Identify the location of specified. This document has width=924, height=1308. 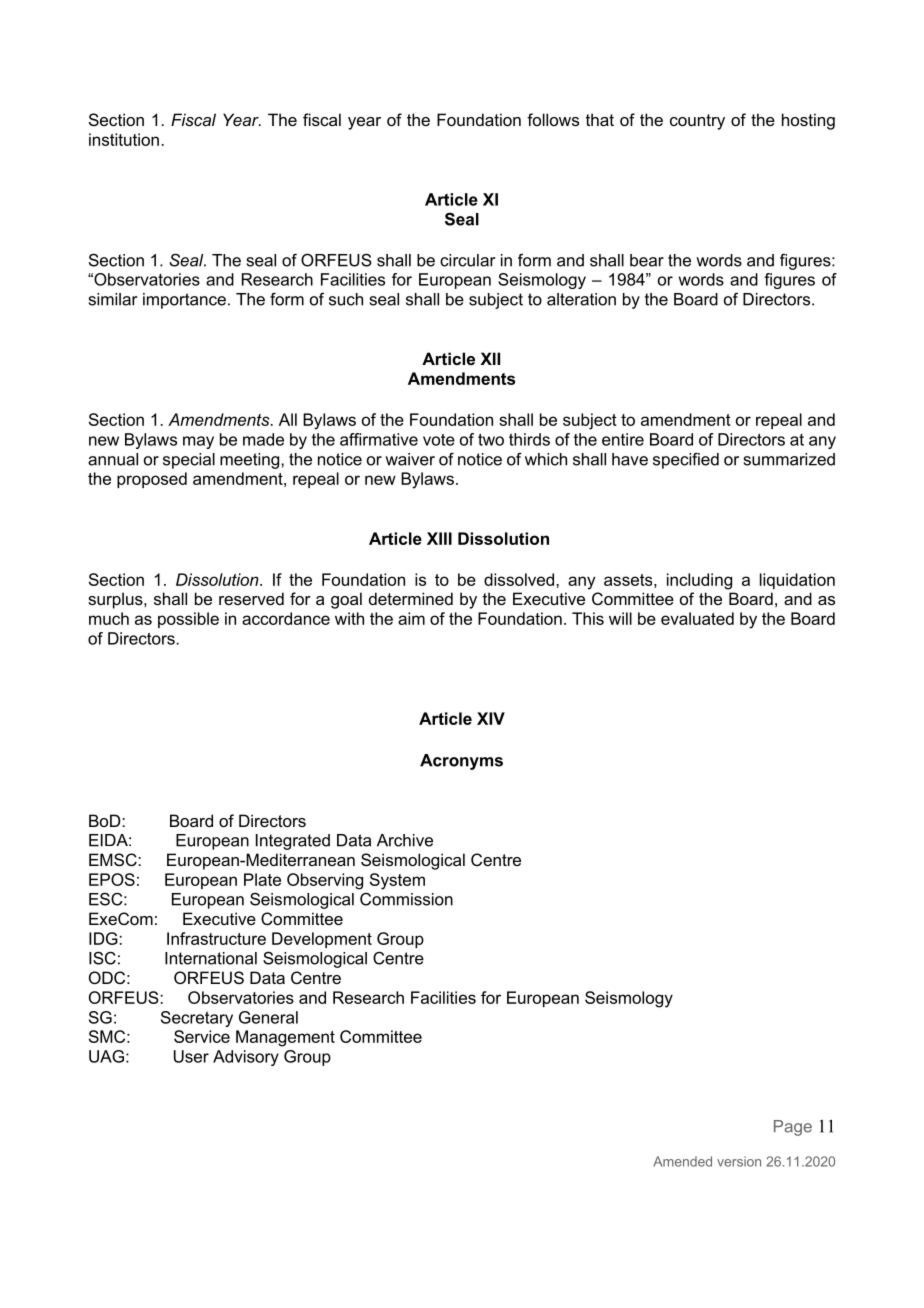
(686, 460).
